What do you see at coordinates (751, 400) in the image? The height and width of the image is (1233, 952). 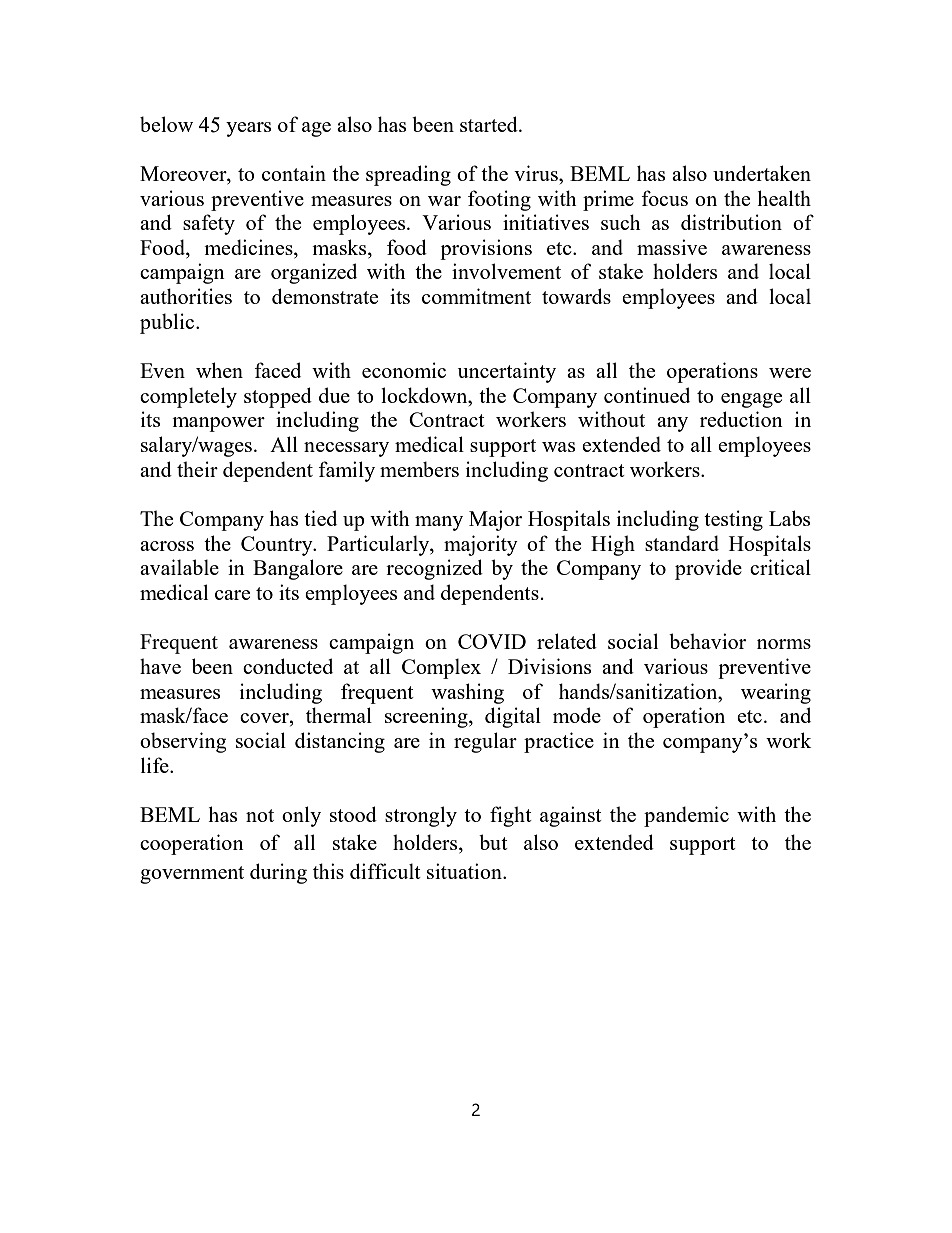 I see `engage` at bounding box center [751, 400].
